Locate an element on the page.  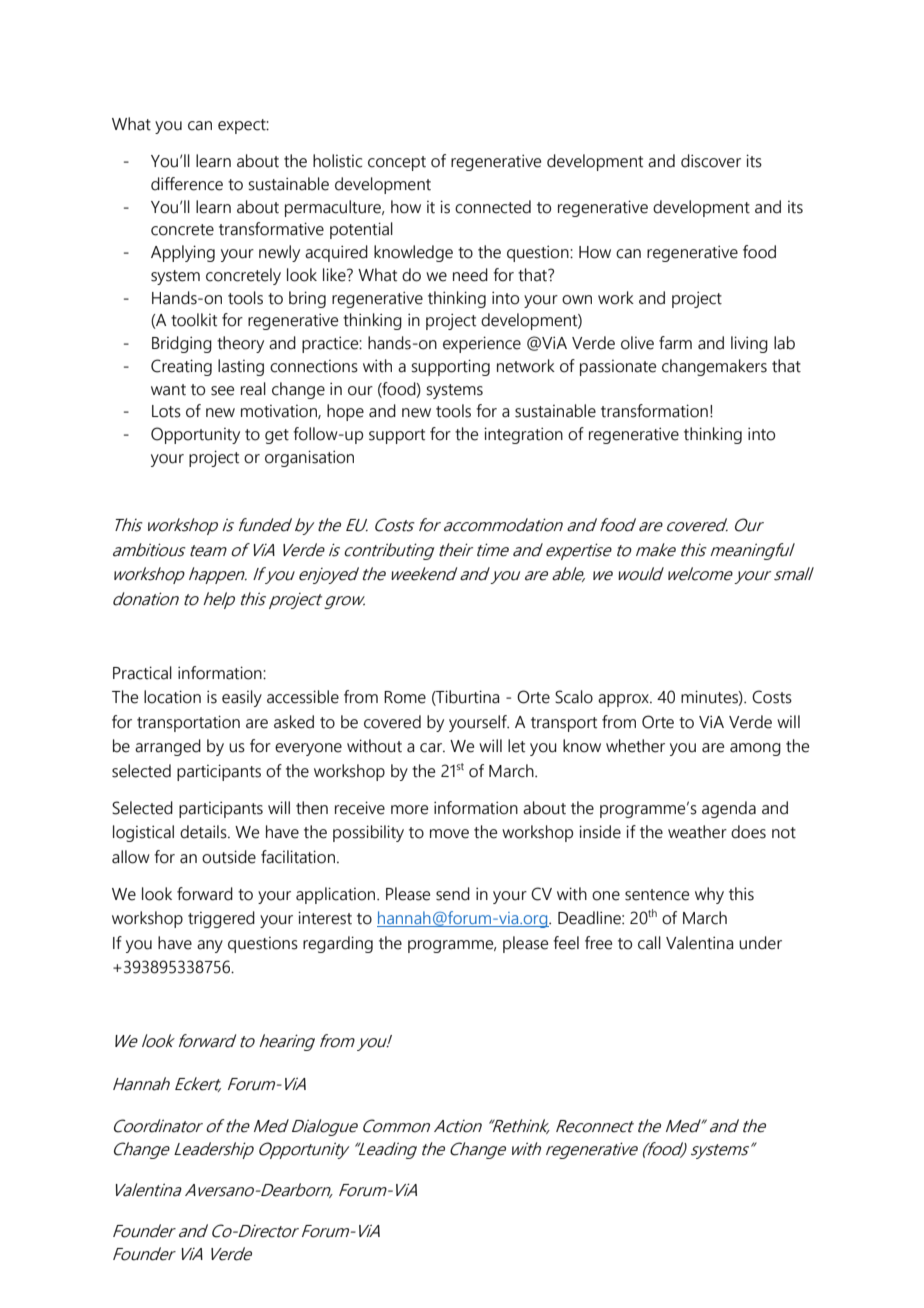
transformation is located at coordinates (654, 411).
